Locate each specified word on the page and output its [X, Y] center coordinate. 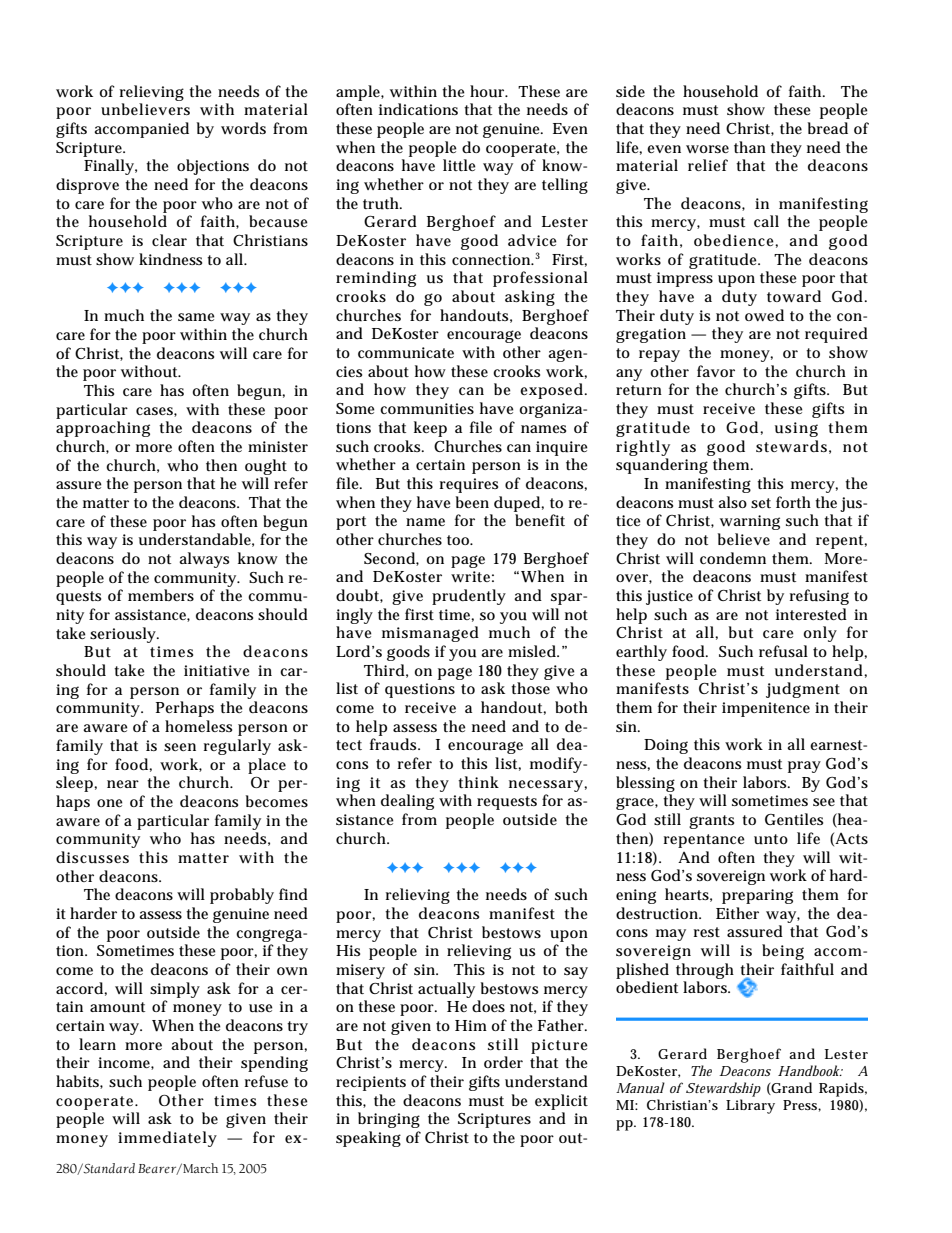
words [243, 128]
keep [430, 429]
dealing [407, 802]
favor [716, 371]
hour [488, 91]
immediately [167, 1139]
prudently [469, 597]
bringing [389, 1120]
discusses [92, 857]
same [196, 317]
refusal [783, 651]
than [750, 147]
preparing [757, 896]
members [161, 595]
